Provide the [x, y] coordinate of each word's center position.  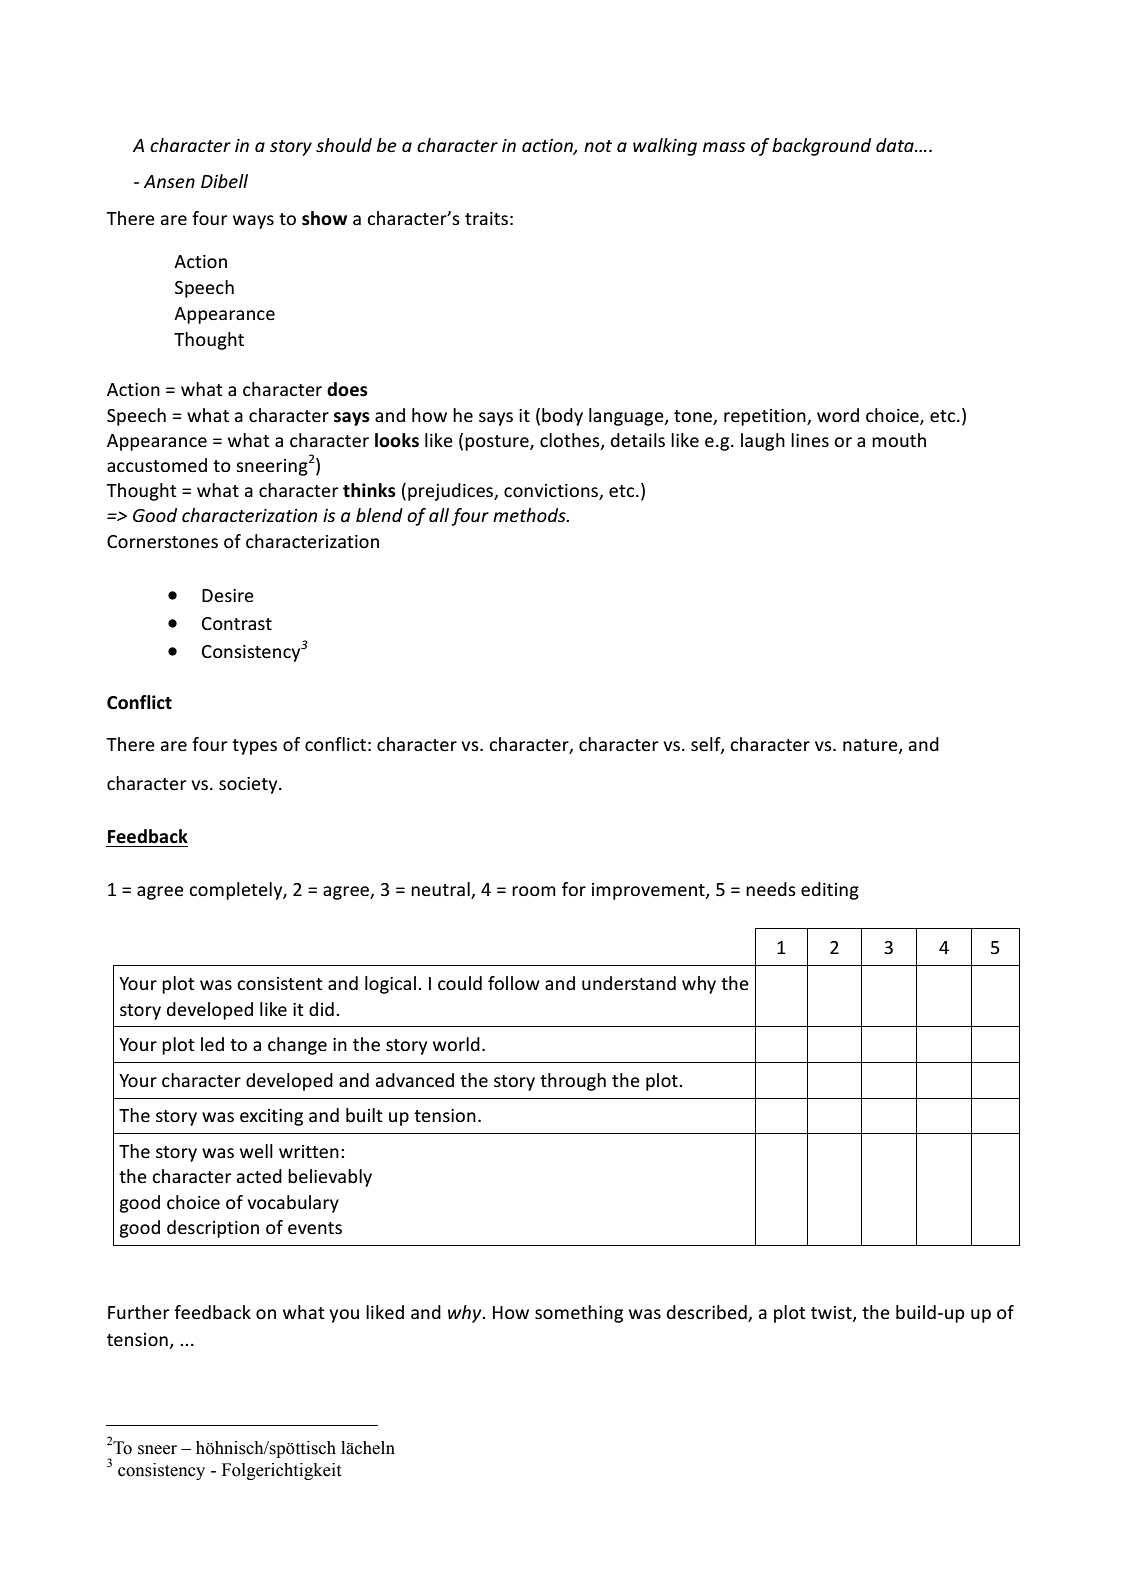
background [821, 147]
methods [530, 515]
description [213, 1229]
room [534, 891]
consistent [280, 983]
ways [253, 222]
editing [830, 891]
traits [486, 218]
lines [810, 440]
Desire [228, 595]
